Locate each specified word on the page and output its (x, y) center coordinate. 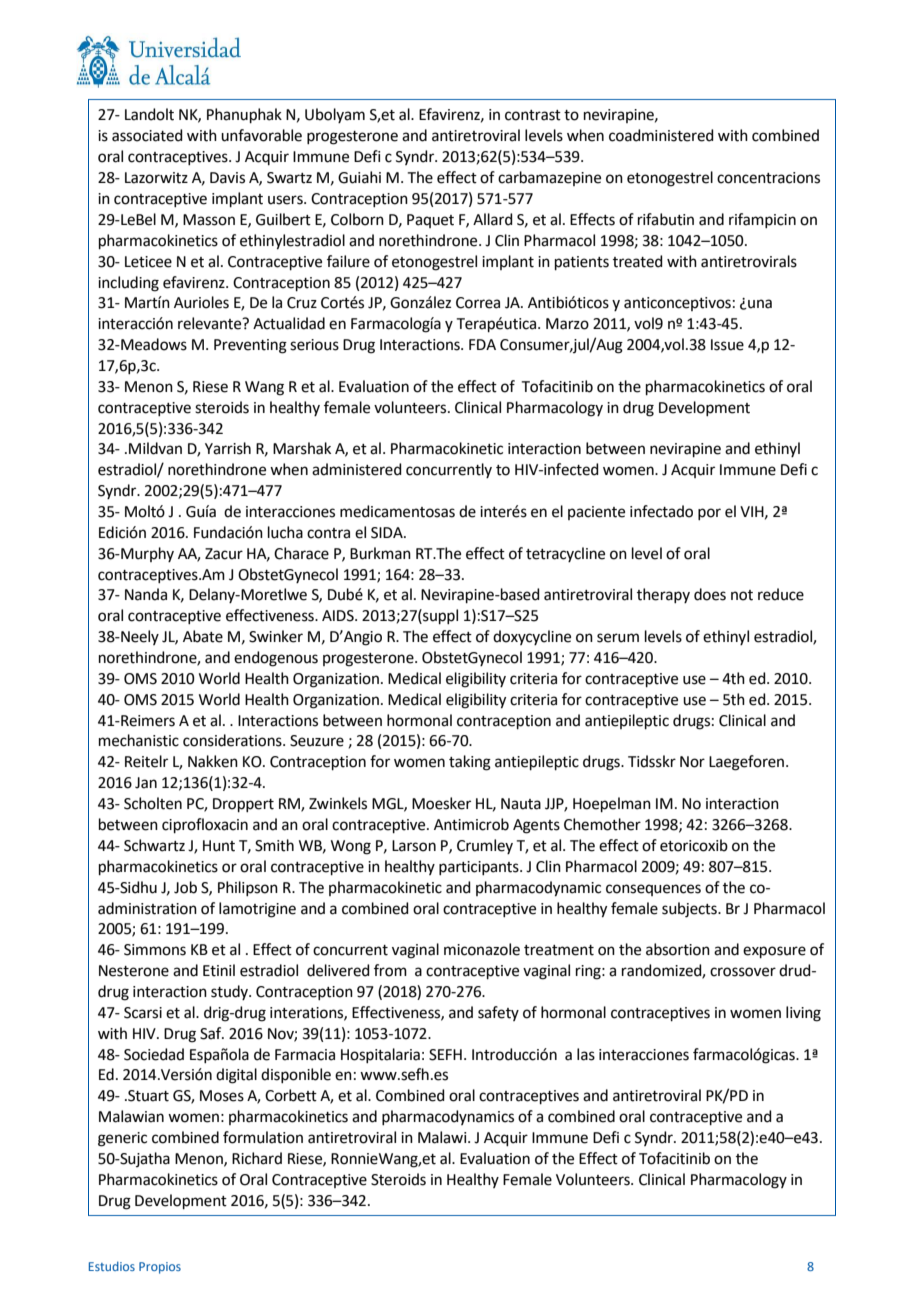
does (710, 594)
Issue (727, 345)
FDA (482, 344)
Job (185, 887)
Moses (222, 1096)
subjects (690, 910)
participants (480, 868)
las (586, 1054)
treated (638, 261)
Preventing (250, 346)
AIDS (339, 616)
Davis (227, 178)
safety (498, 1013)
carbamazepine (549, 178)
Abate (203, 636)
